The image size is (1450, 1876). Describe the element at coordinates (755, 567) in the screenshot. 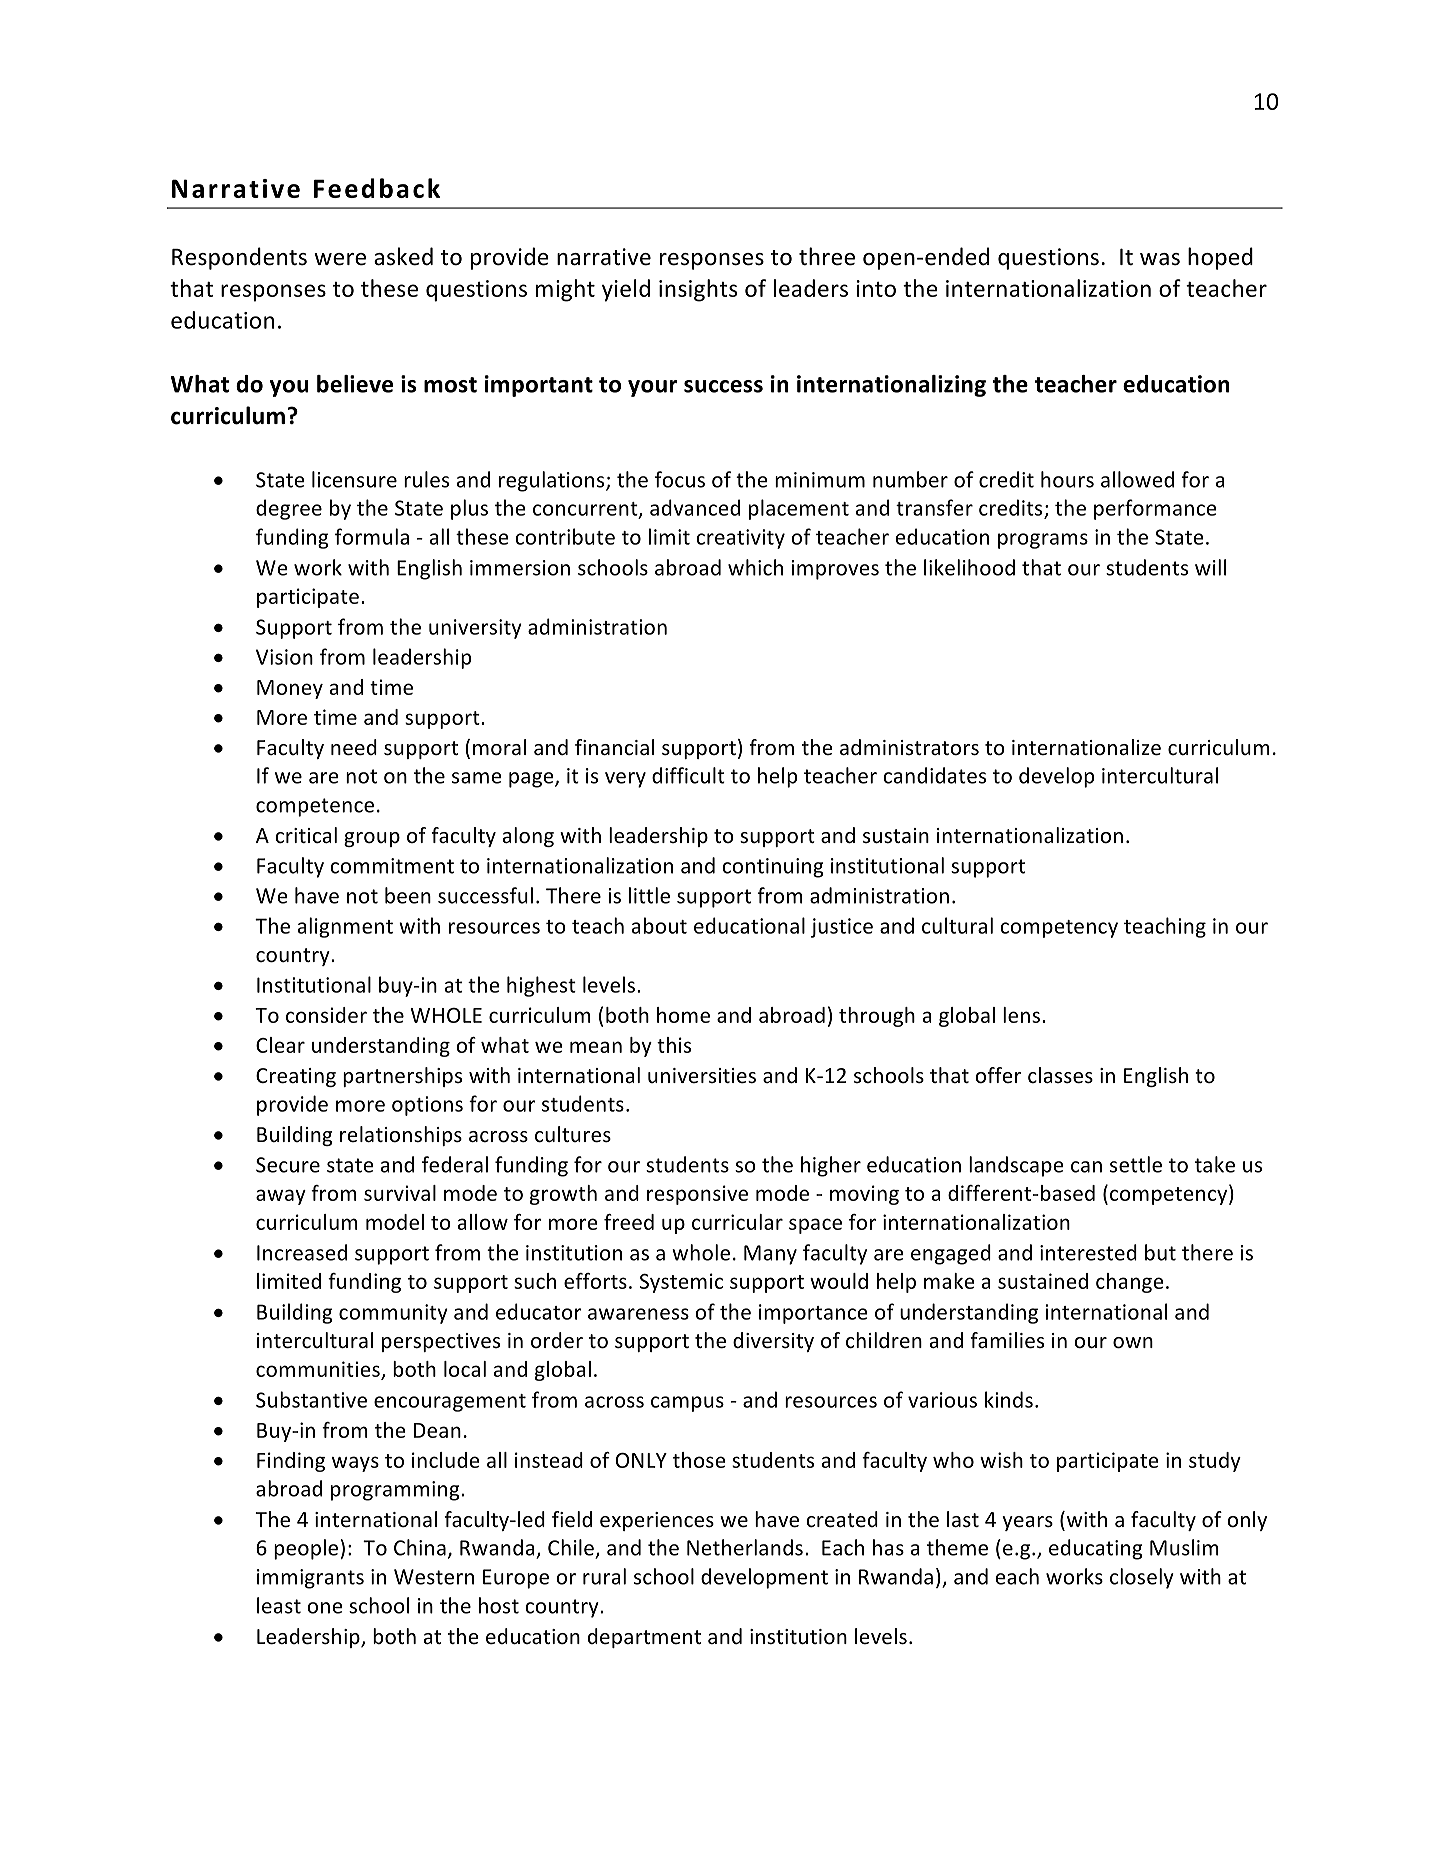

I see `which` at that location.
